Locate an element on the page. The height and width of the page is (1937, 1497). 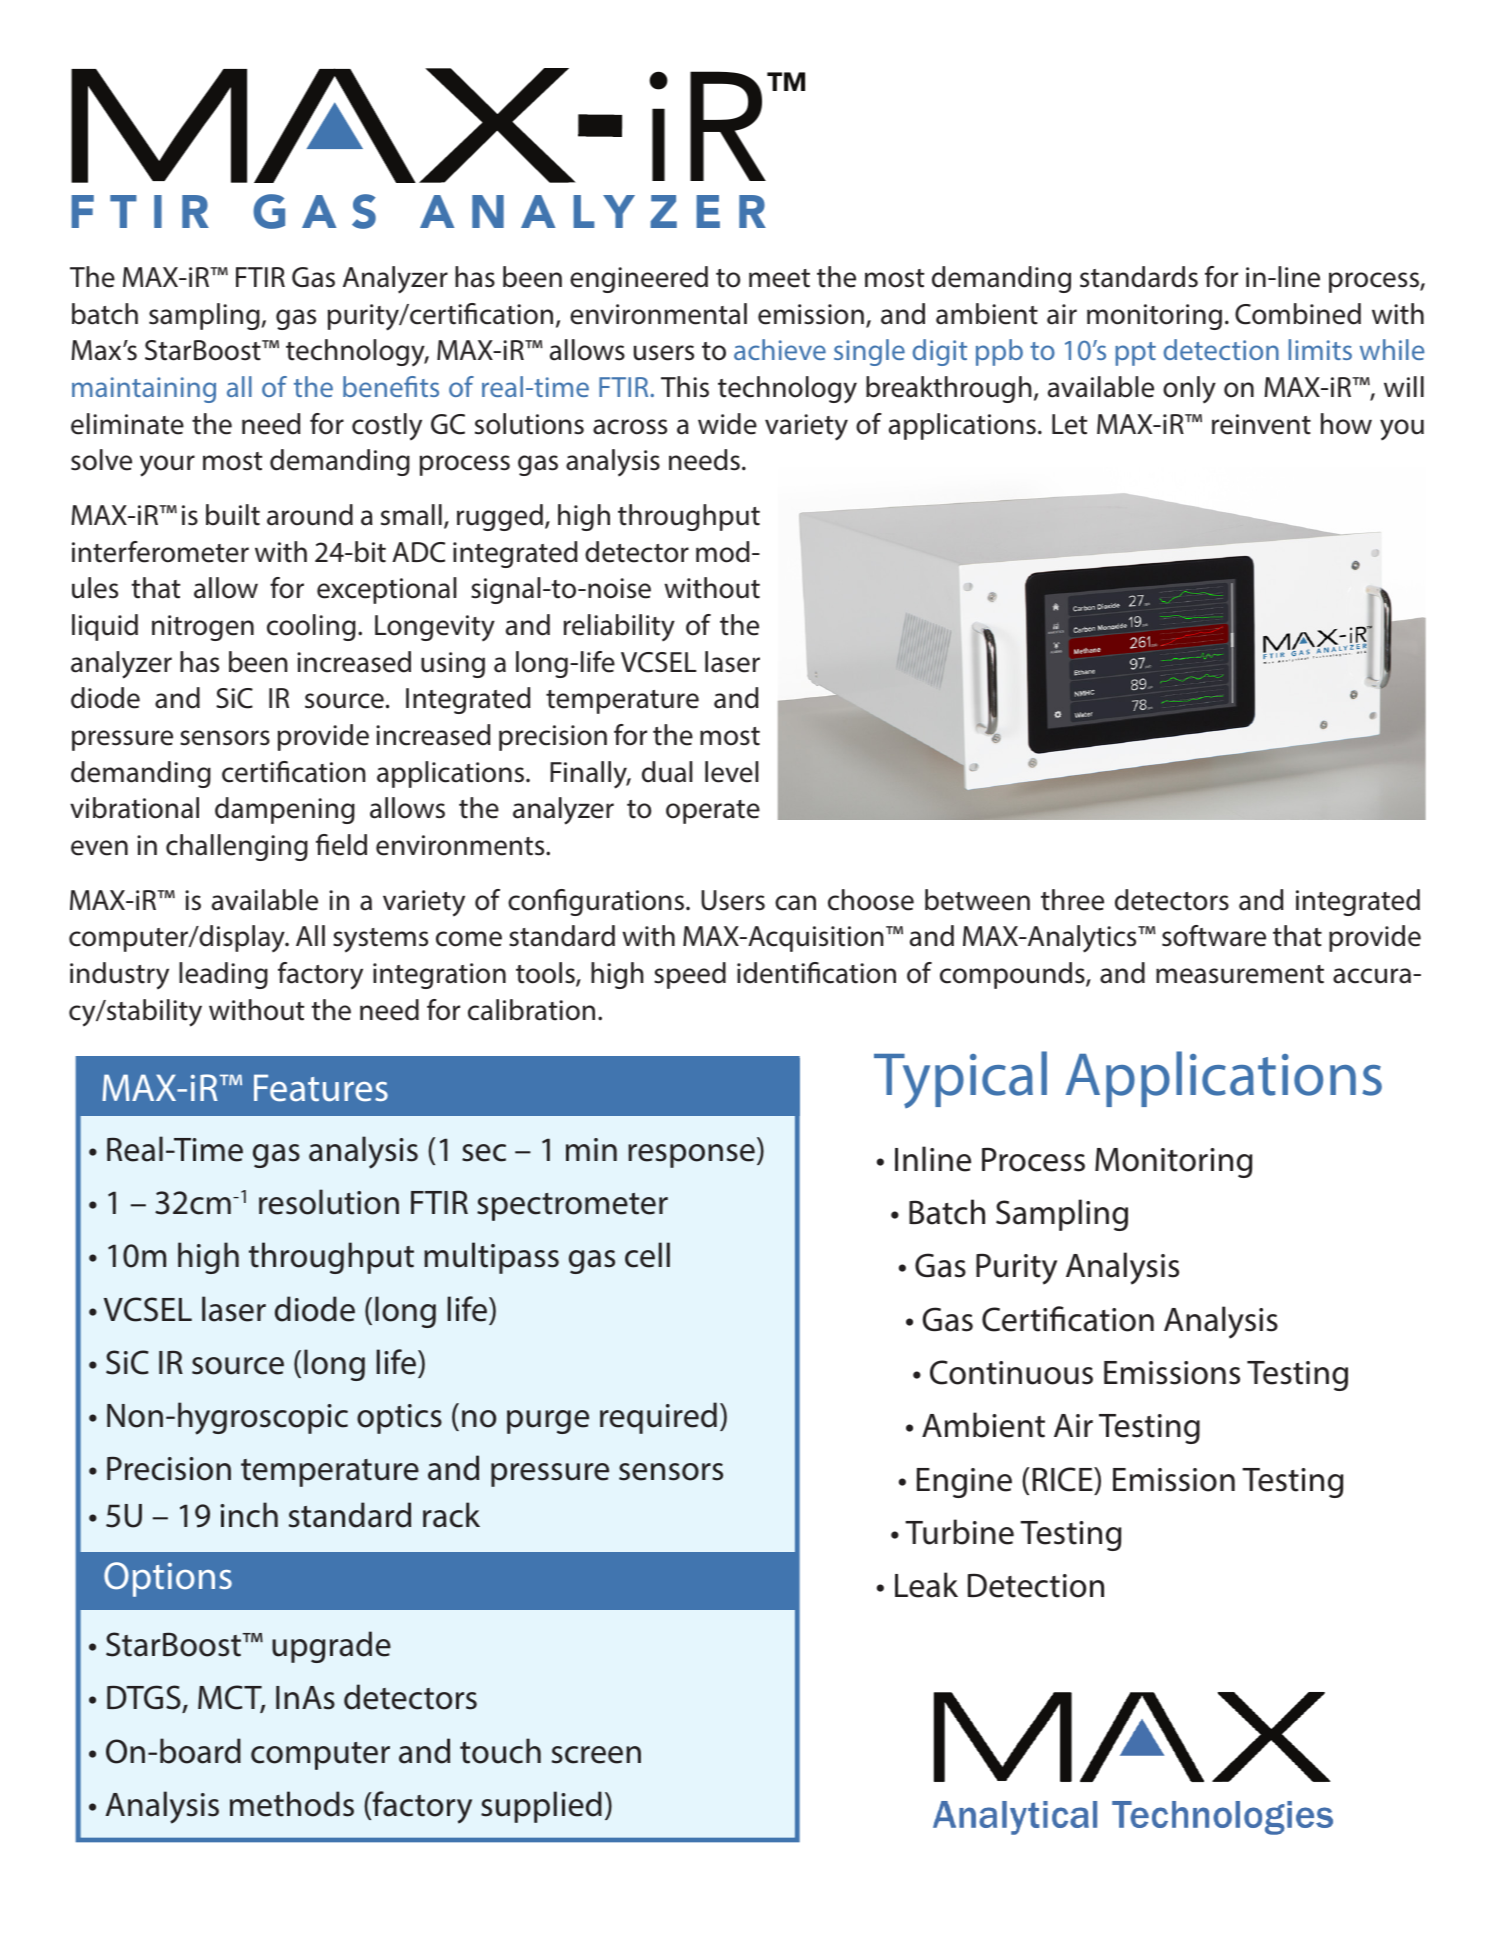
dampening is located at coordinates (285, 810).
